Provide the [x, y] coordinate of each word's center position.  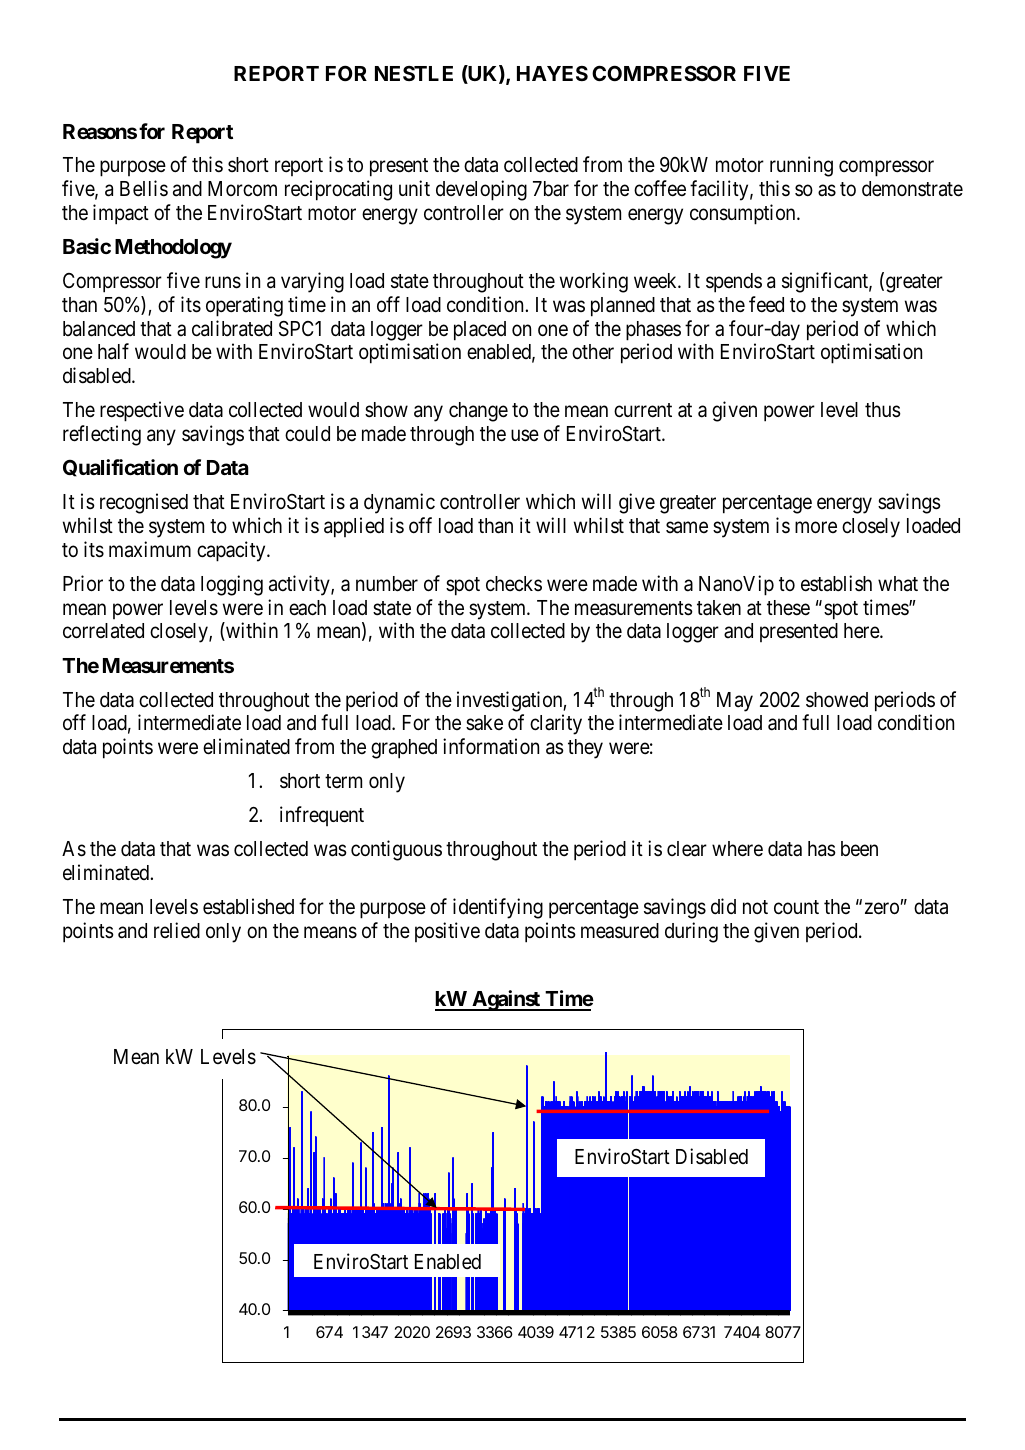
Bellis [144, 188]
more [816, 528]
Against [506, 1000]
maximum [150, 549]
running [801, 166]
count [796, 907]
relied [177, 930]
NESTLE [414, 73]
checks [514, 584]
